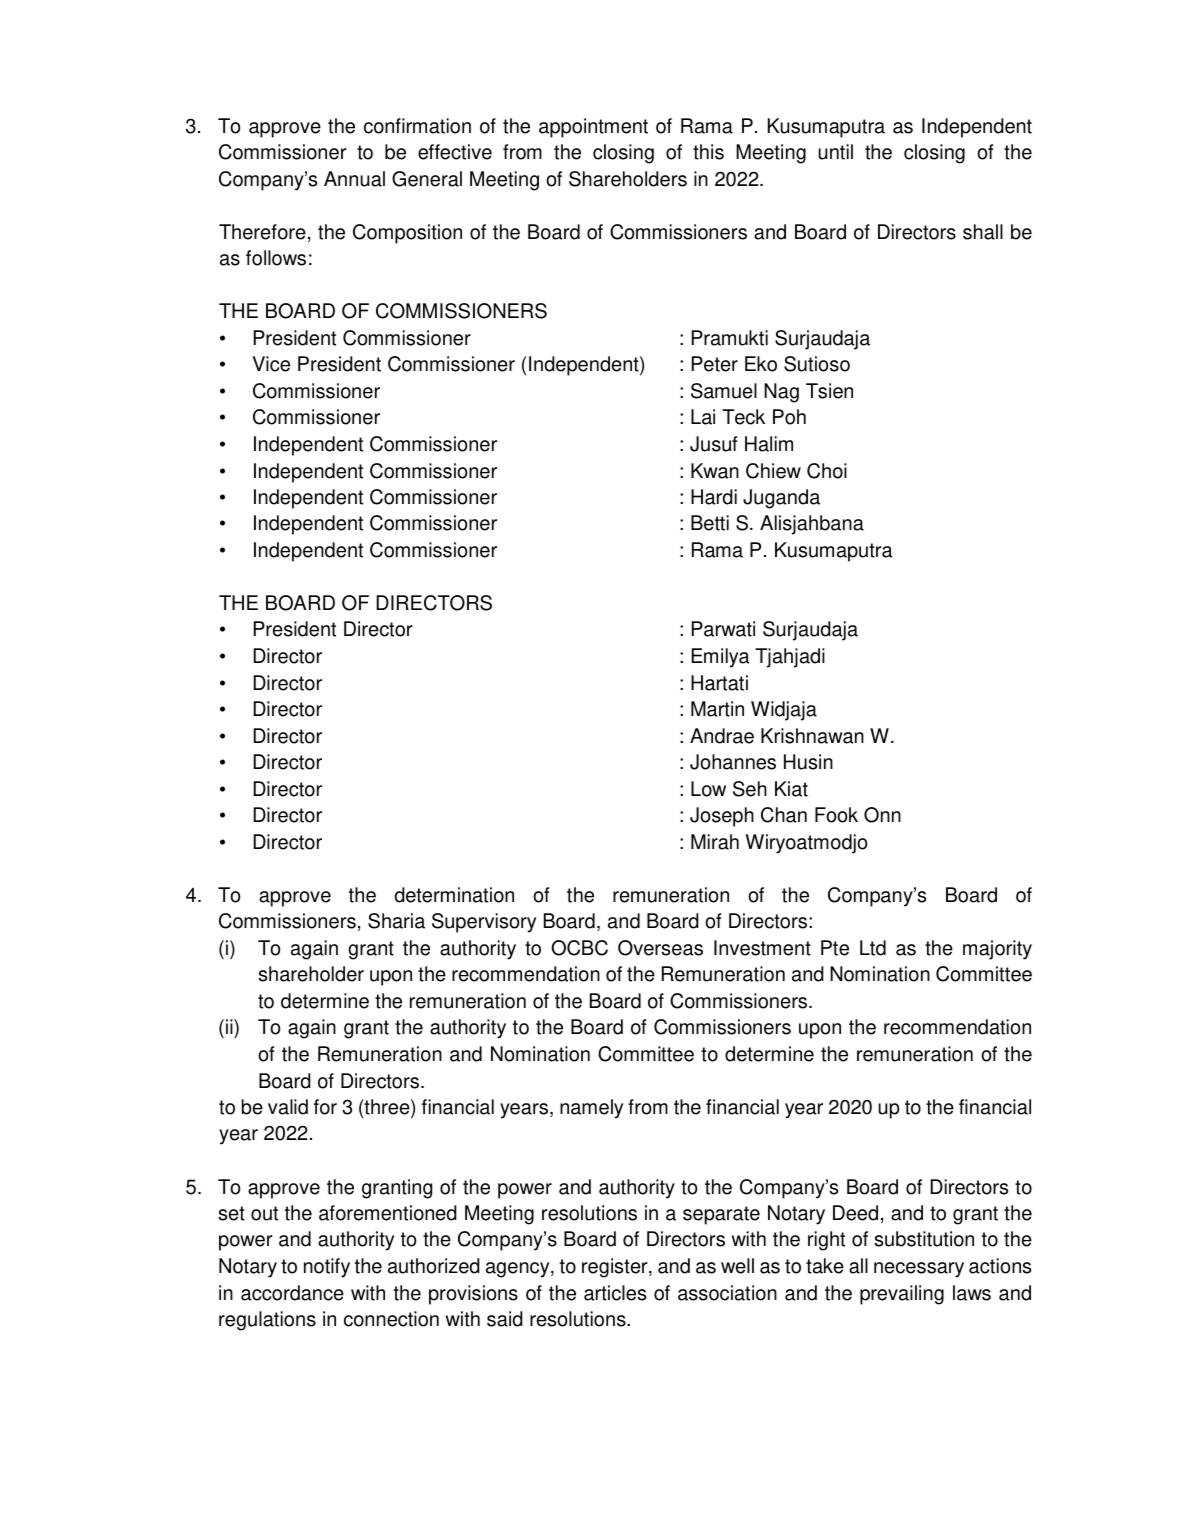 The height and width of the image is (1536, 1187). What do you see at coordinates (271, 364) in the image?
I see `Vice` at bounding box center [271, 364].
